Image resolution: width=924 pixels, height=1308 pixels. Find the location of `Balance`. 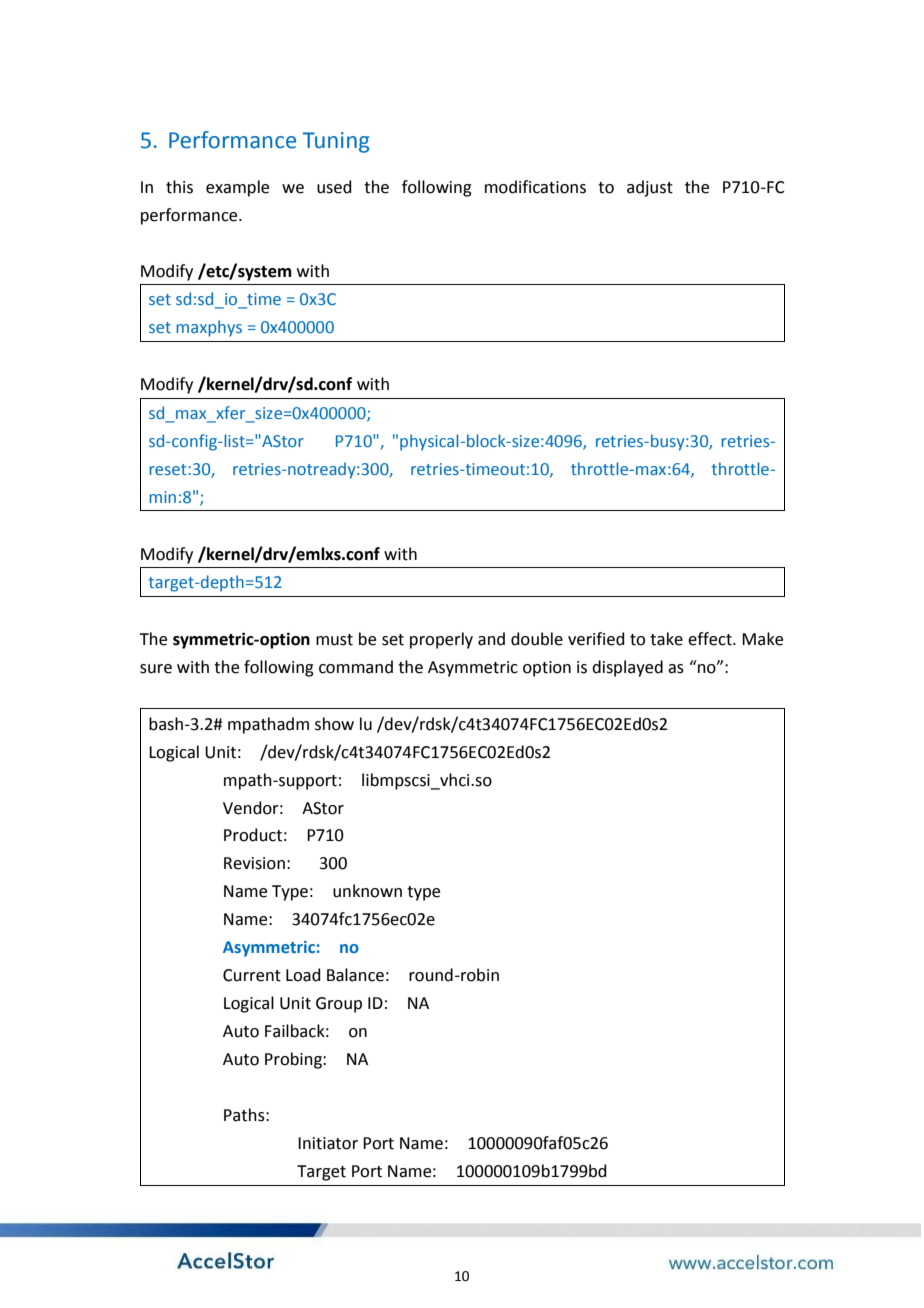

Balance is located at coordinates (355, 975).
